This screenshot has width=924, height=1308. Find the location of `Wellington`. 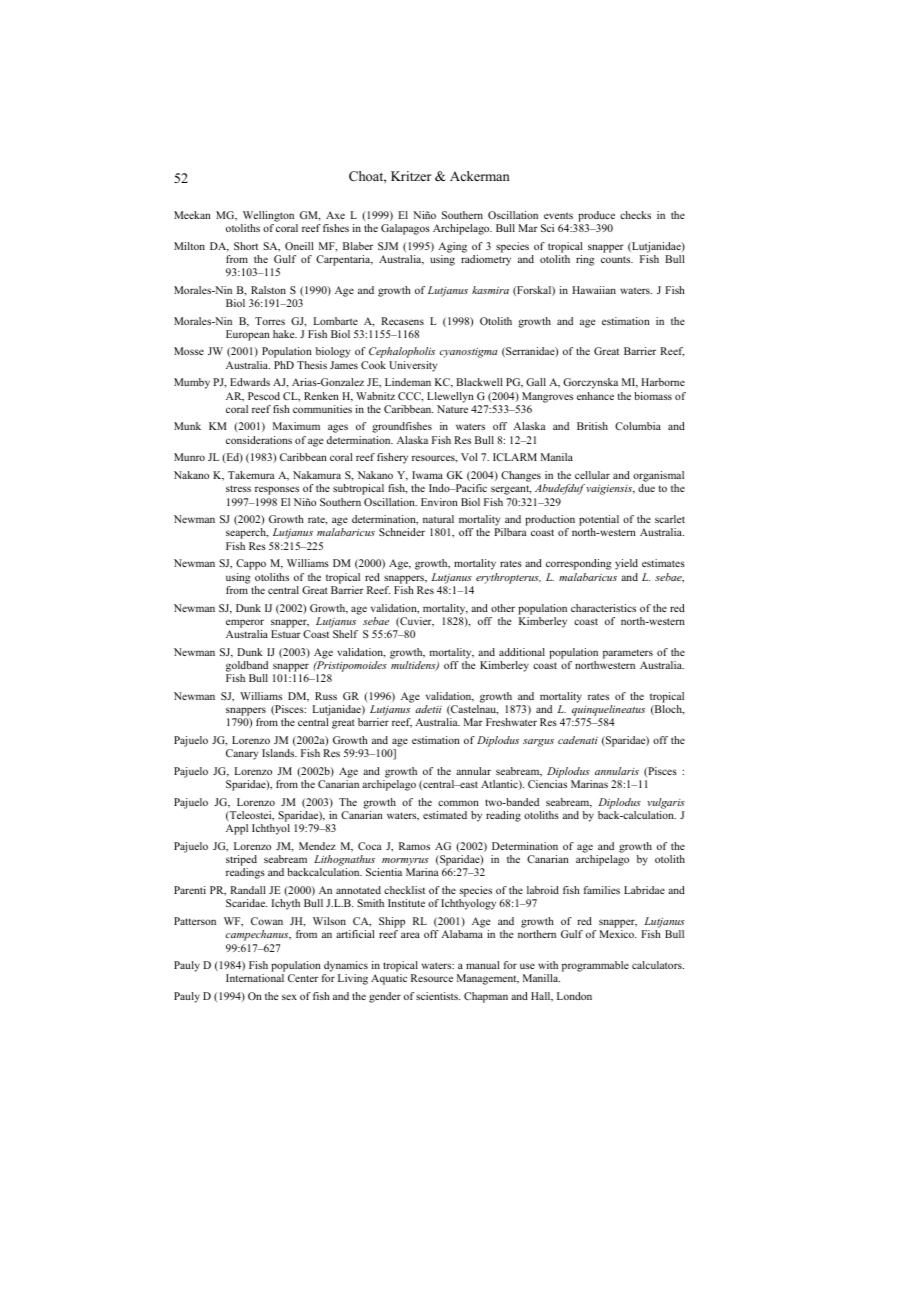

Wellington is located at coordinates (268, 216).
